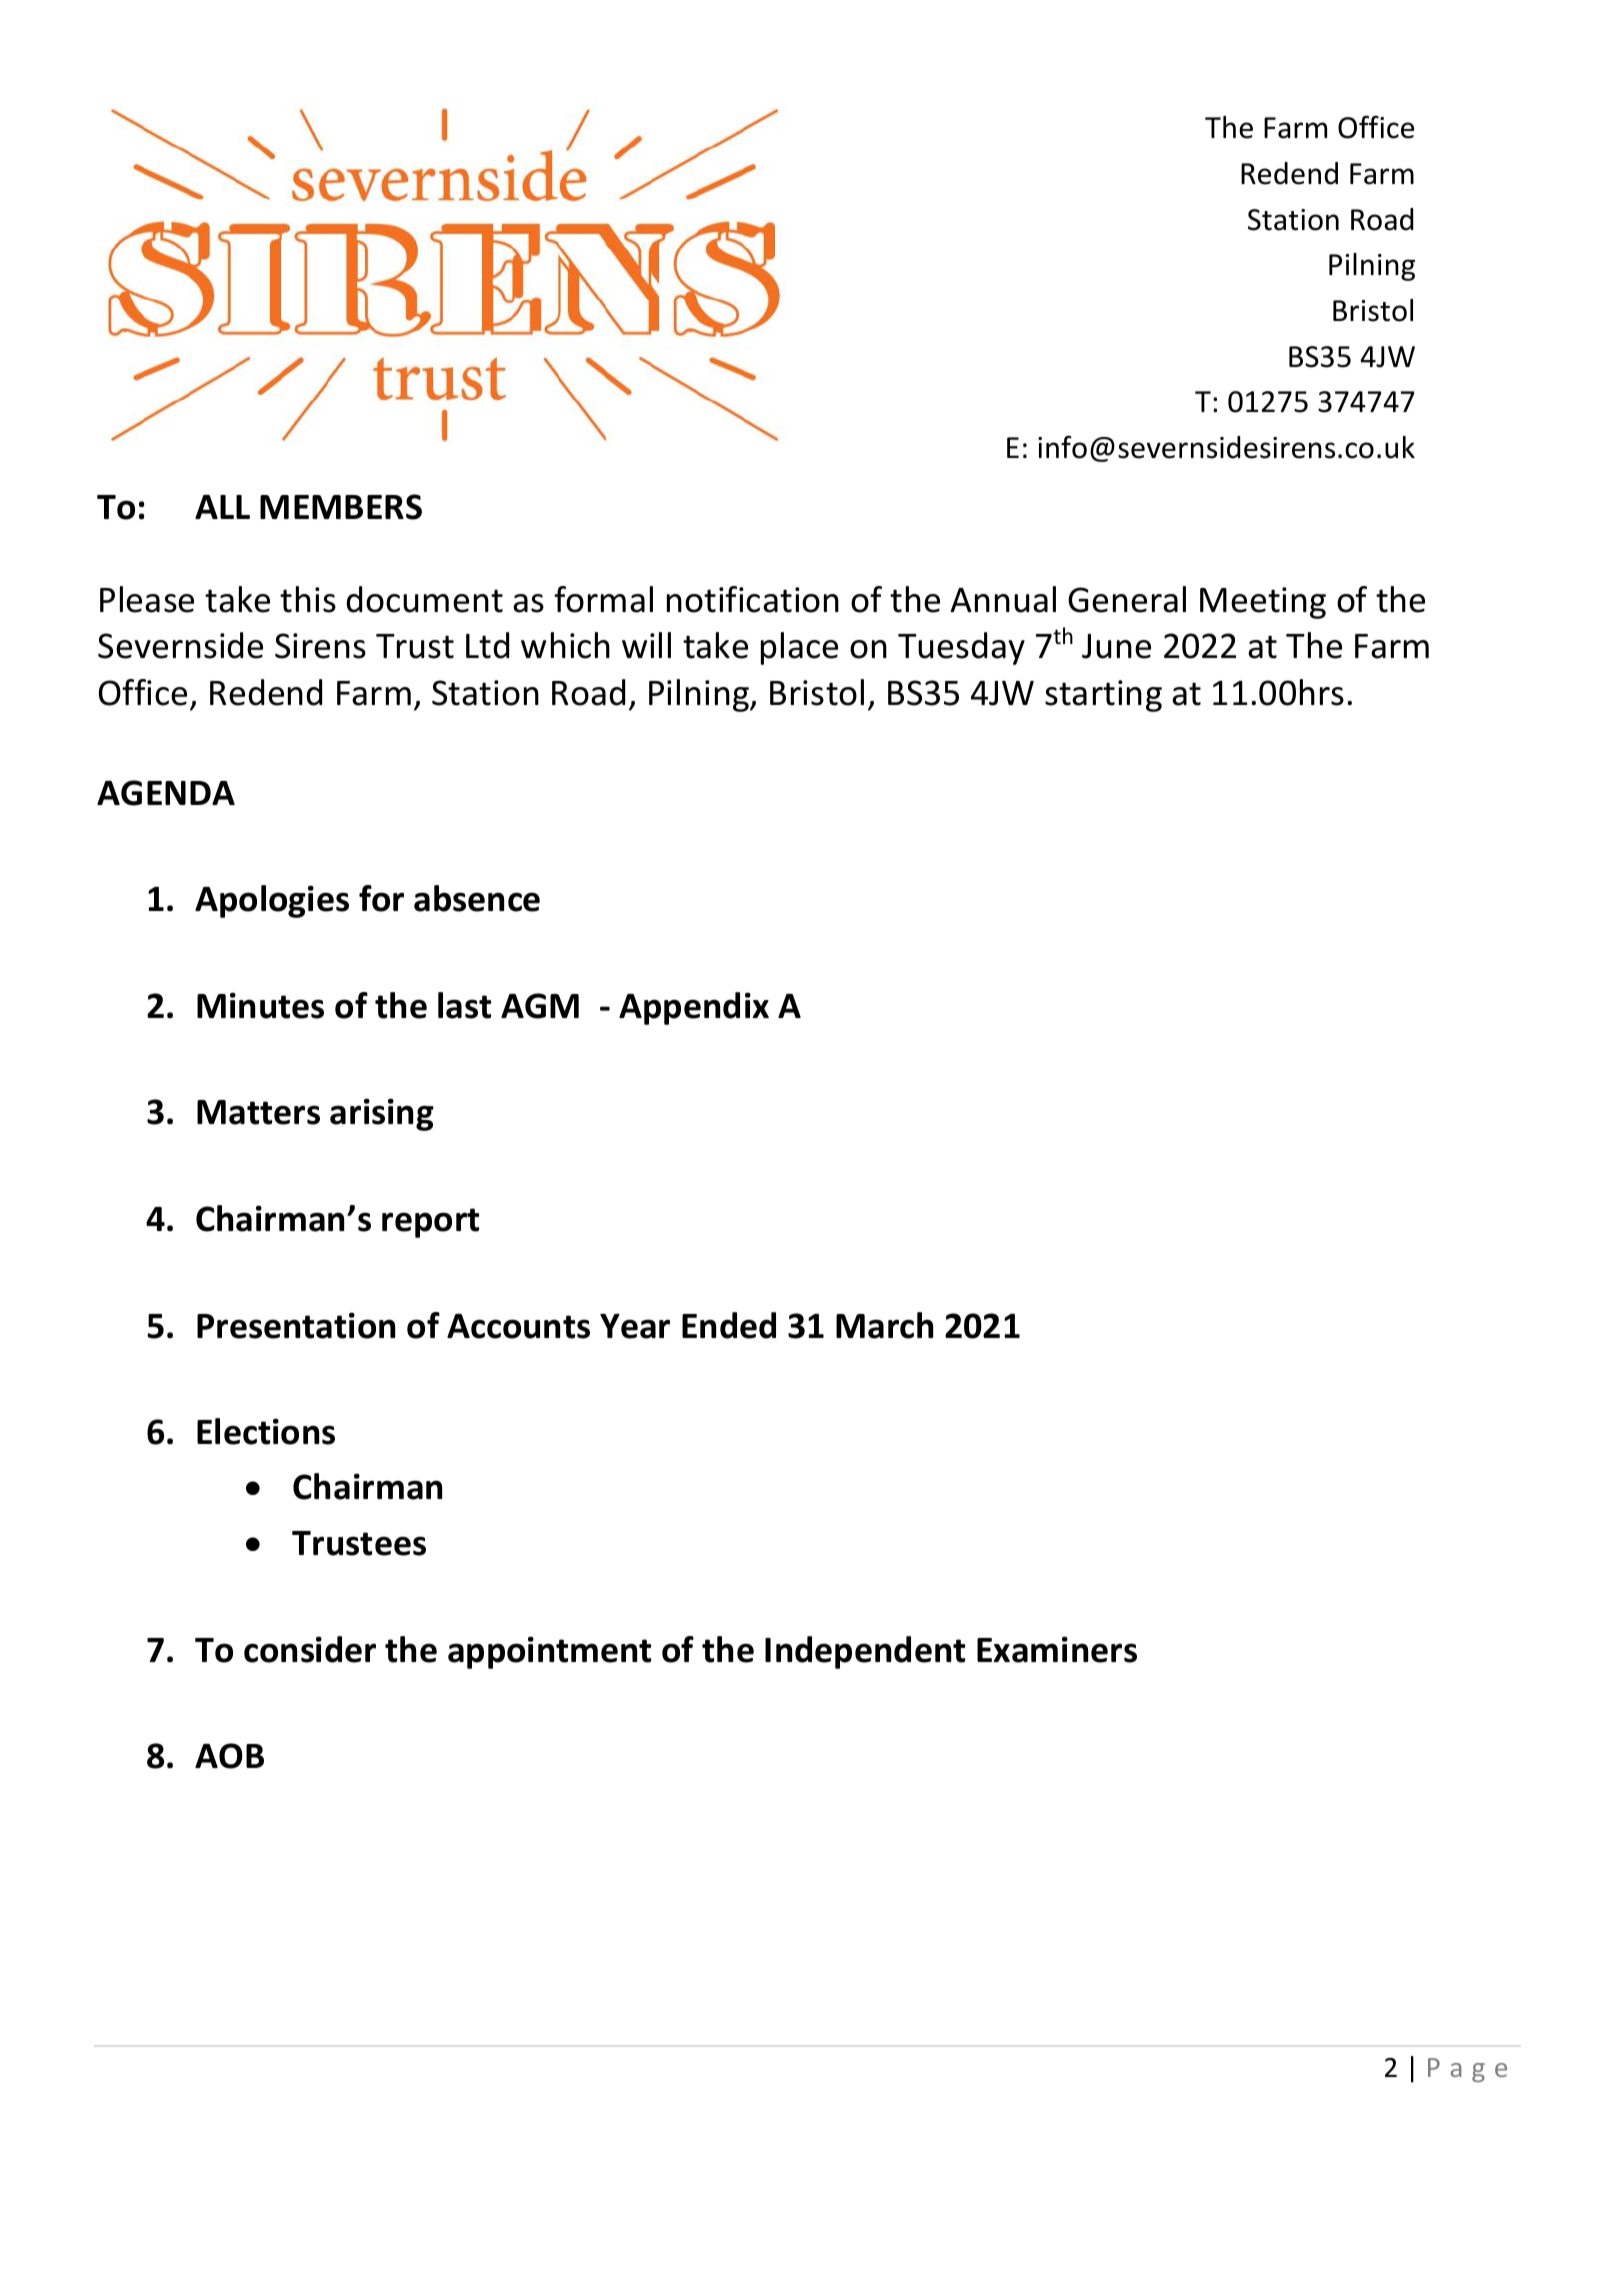 Image resolution: width=1614 pixels, height=2283 pixels. Describe the element at coordinates (1103, 696) in the page. I see `starting` at that location.
